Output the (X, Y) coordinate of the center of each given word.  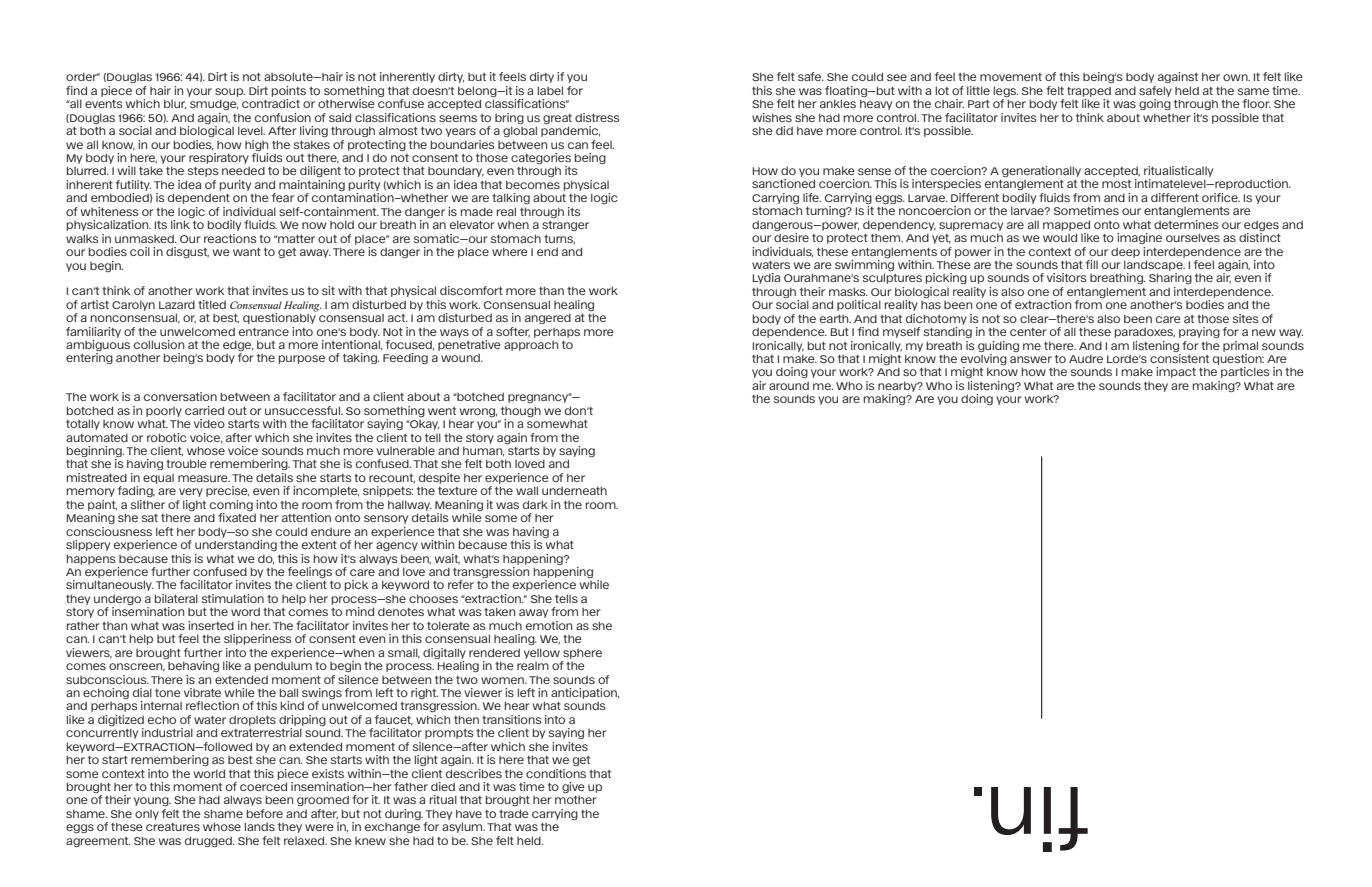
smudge (214, 105)
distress (597, 117)
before (265, 813)
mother (576, 800)
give (573, 787)
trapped (1089, 92)
